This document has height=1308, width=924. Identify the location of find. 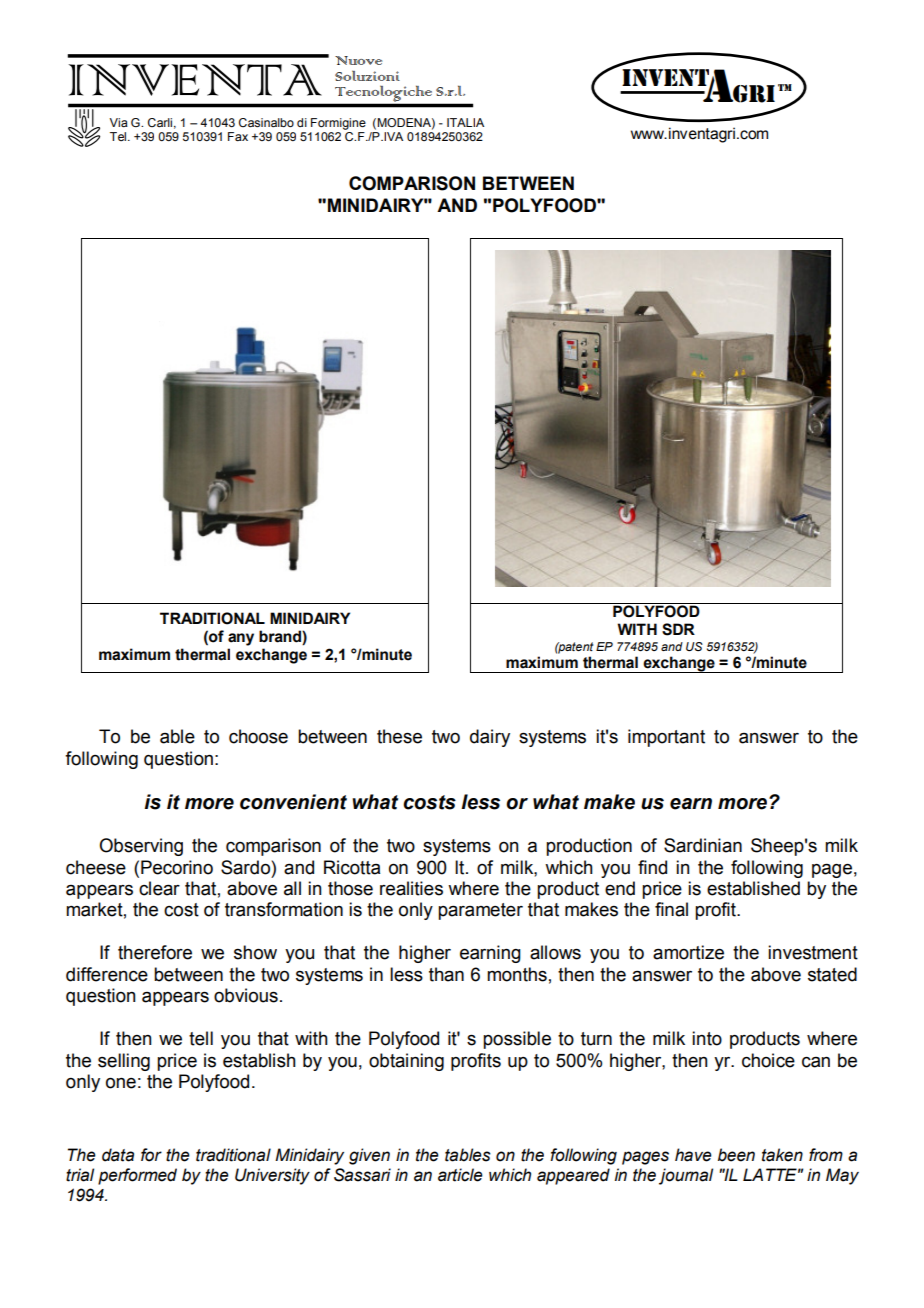
(652, 867).
